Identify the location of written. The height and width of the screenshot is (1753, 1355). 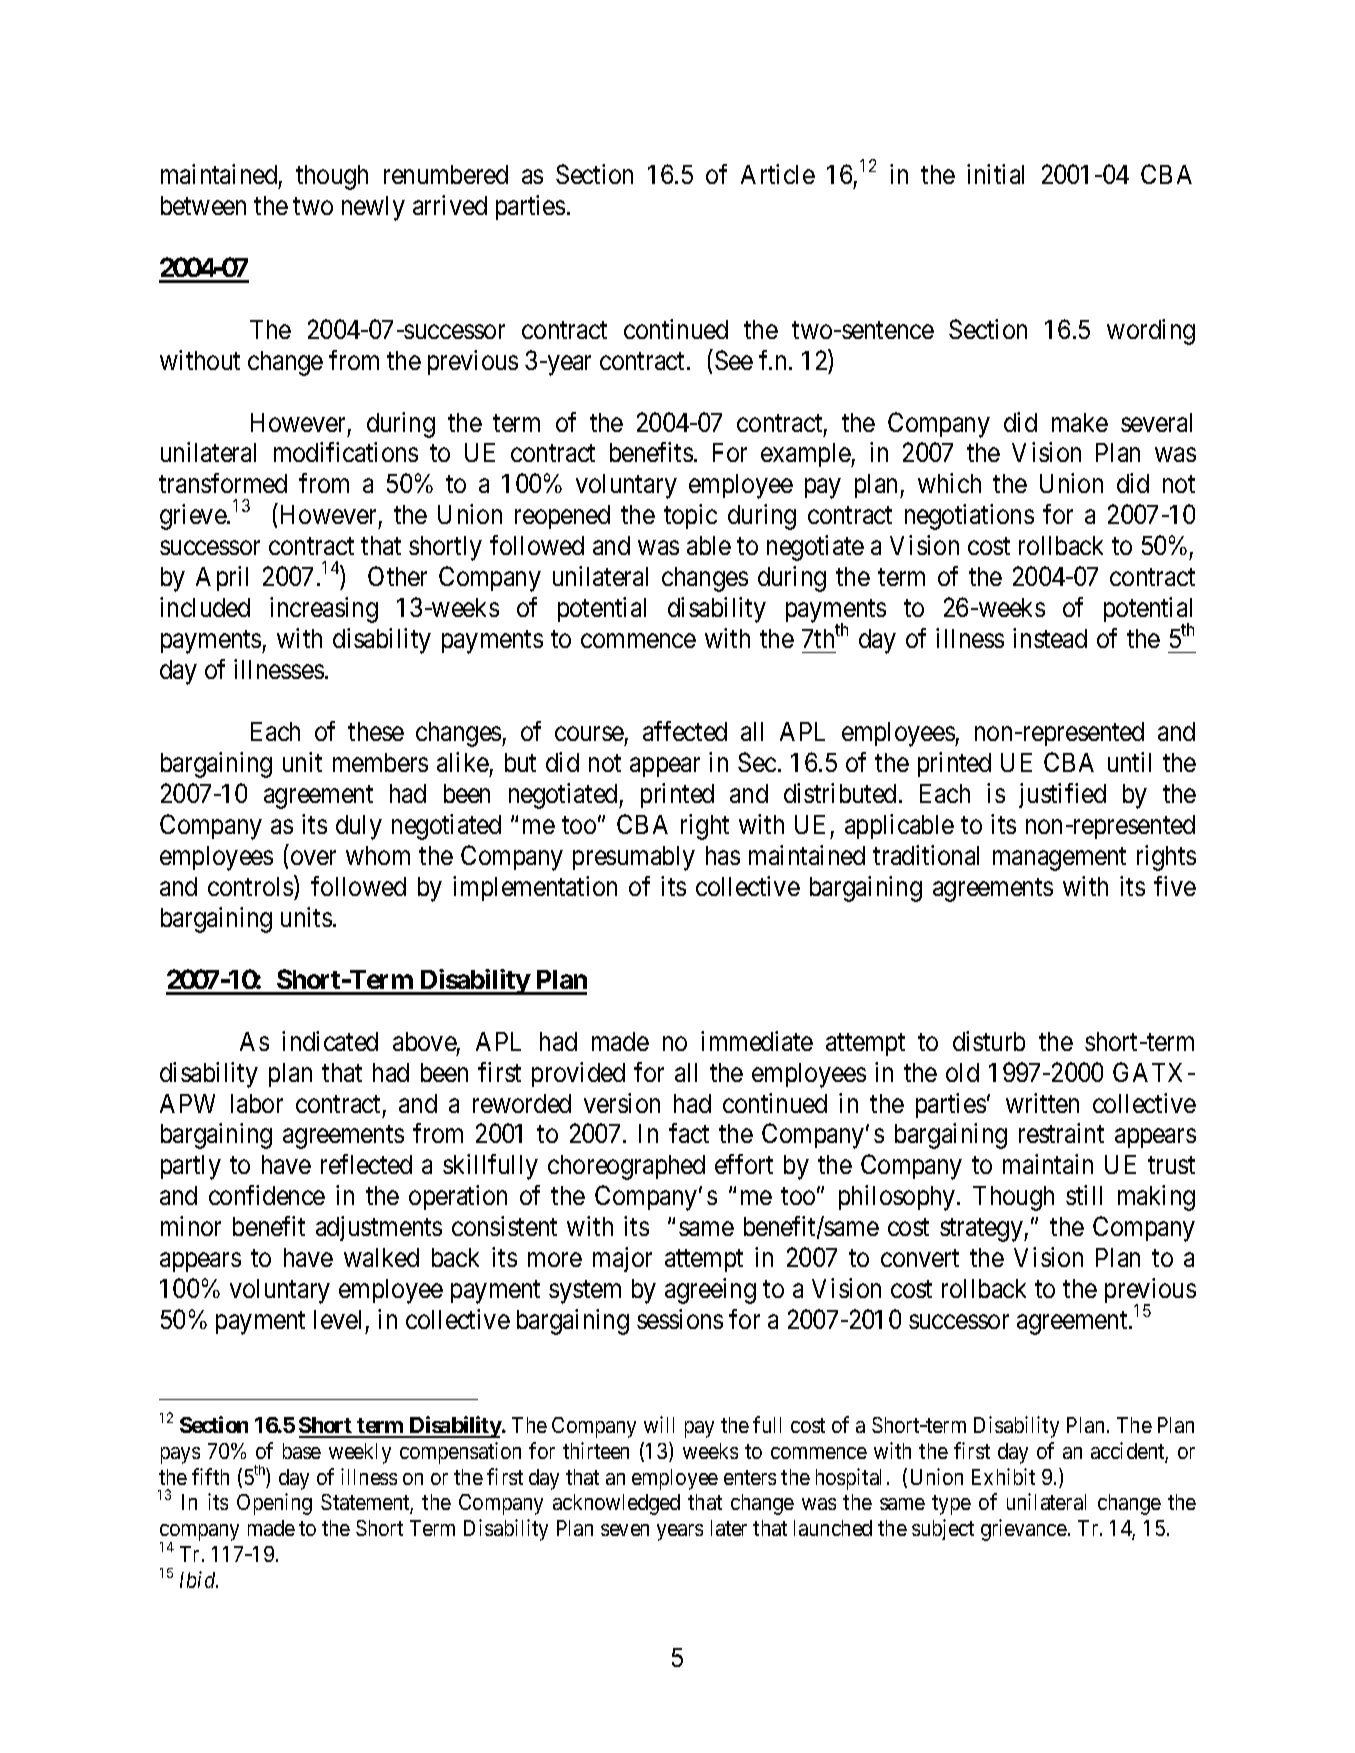
(1042, 1103).
